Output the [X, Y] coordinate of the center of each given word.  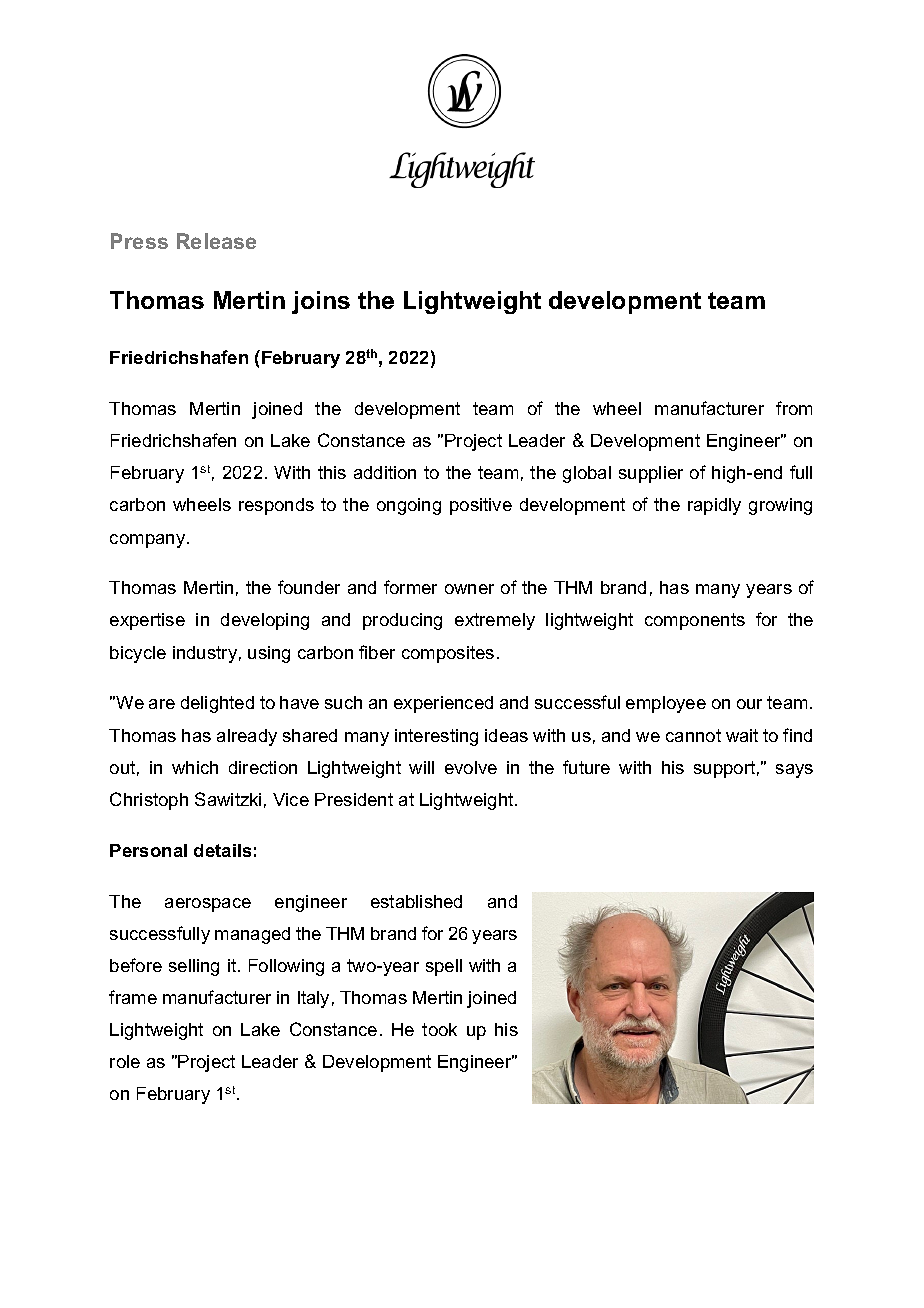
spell [444, 967]
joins [321, 302]
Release [216, 241]
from [794, 408]
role [125, 1061]
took [439, 1029]
